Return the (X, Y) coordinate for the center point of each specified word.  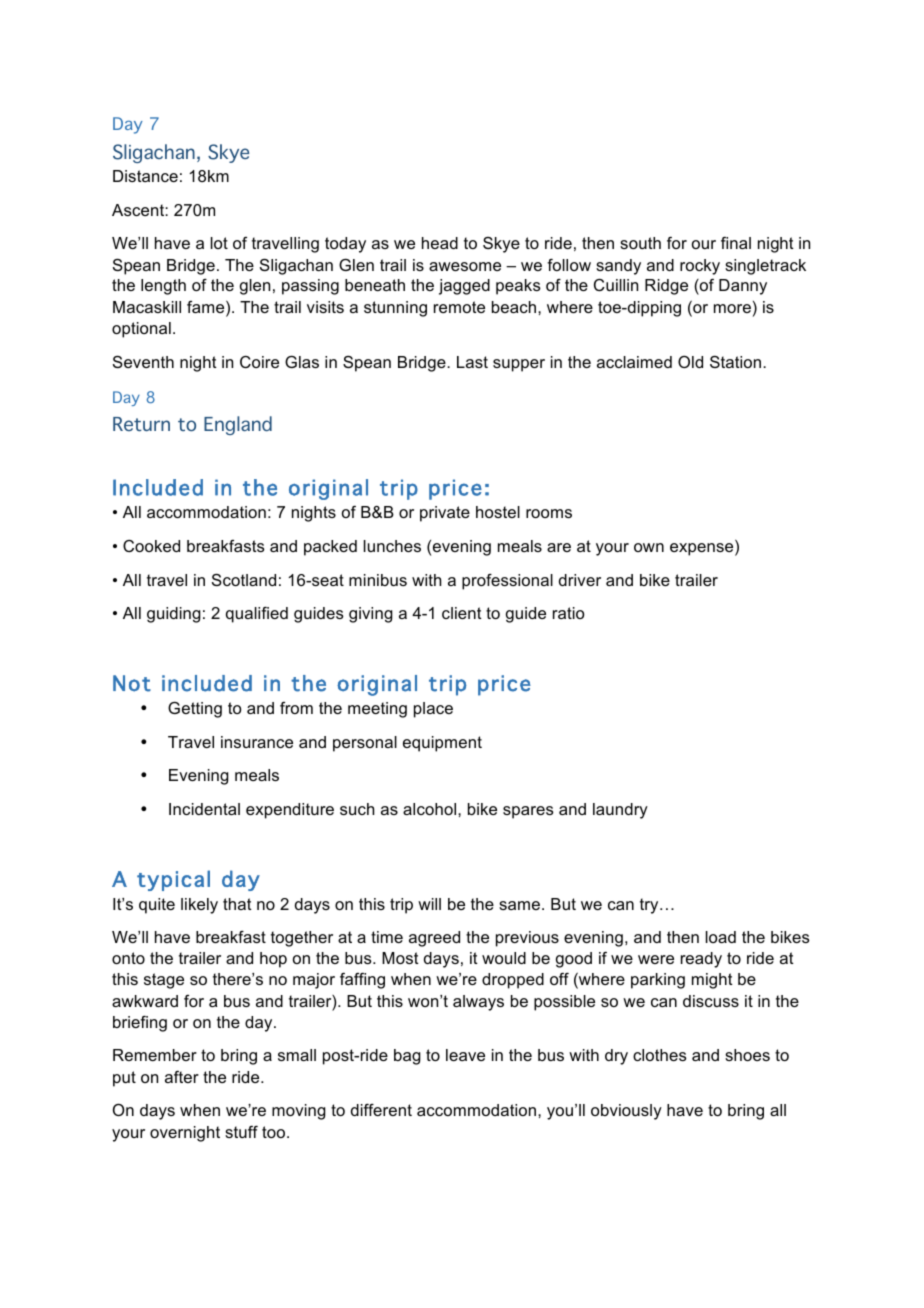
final (736, 243)
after (182, 1077)
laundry (620, 811)
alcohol (431, 809)
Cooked (151, 546)
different (381, 1110)
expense (703, 549)
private (445, 514)
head (440, 243)
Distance (145, 176)
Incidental (204, 809)
